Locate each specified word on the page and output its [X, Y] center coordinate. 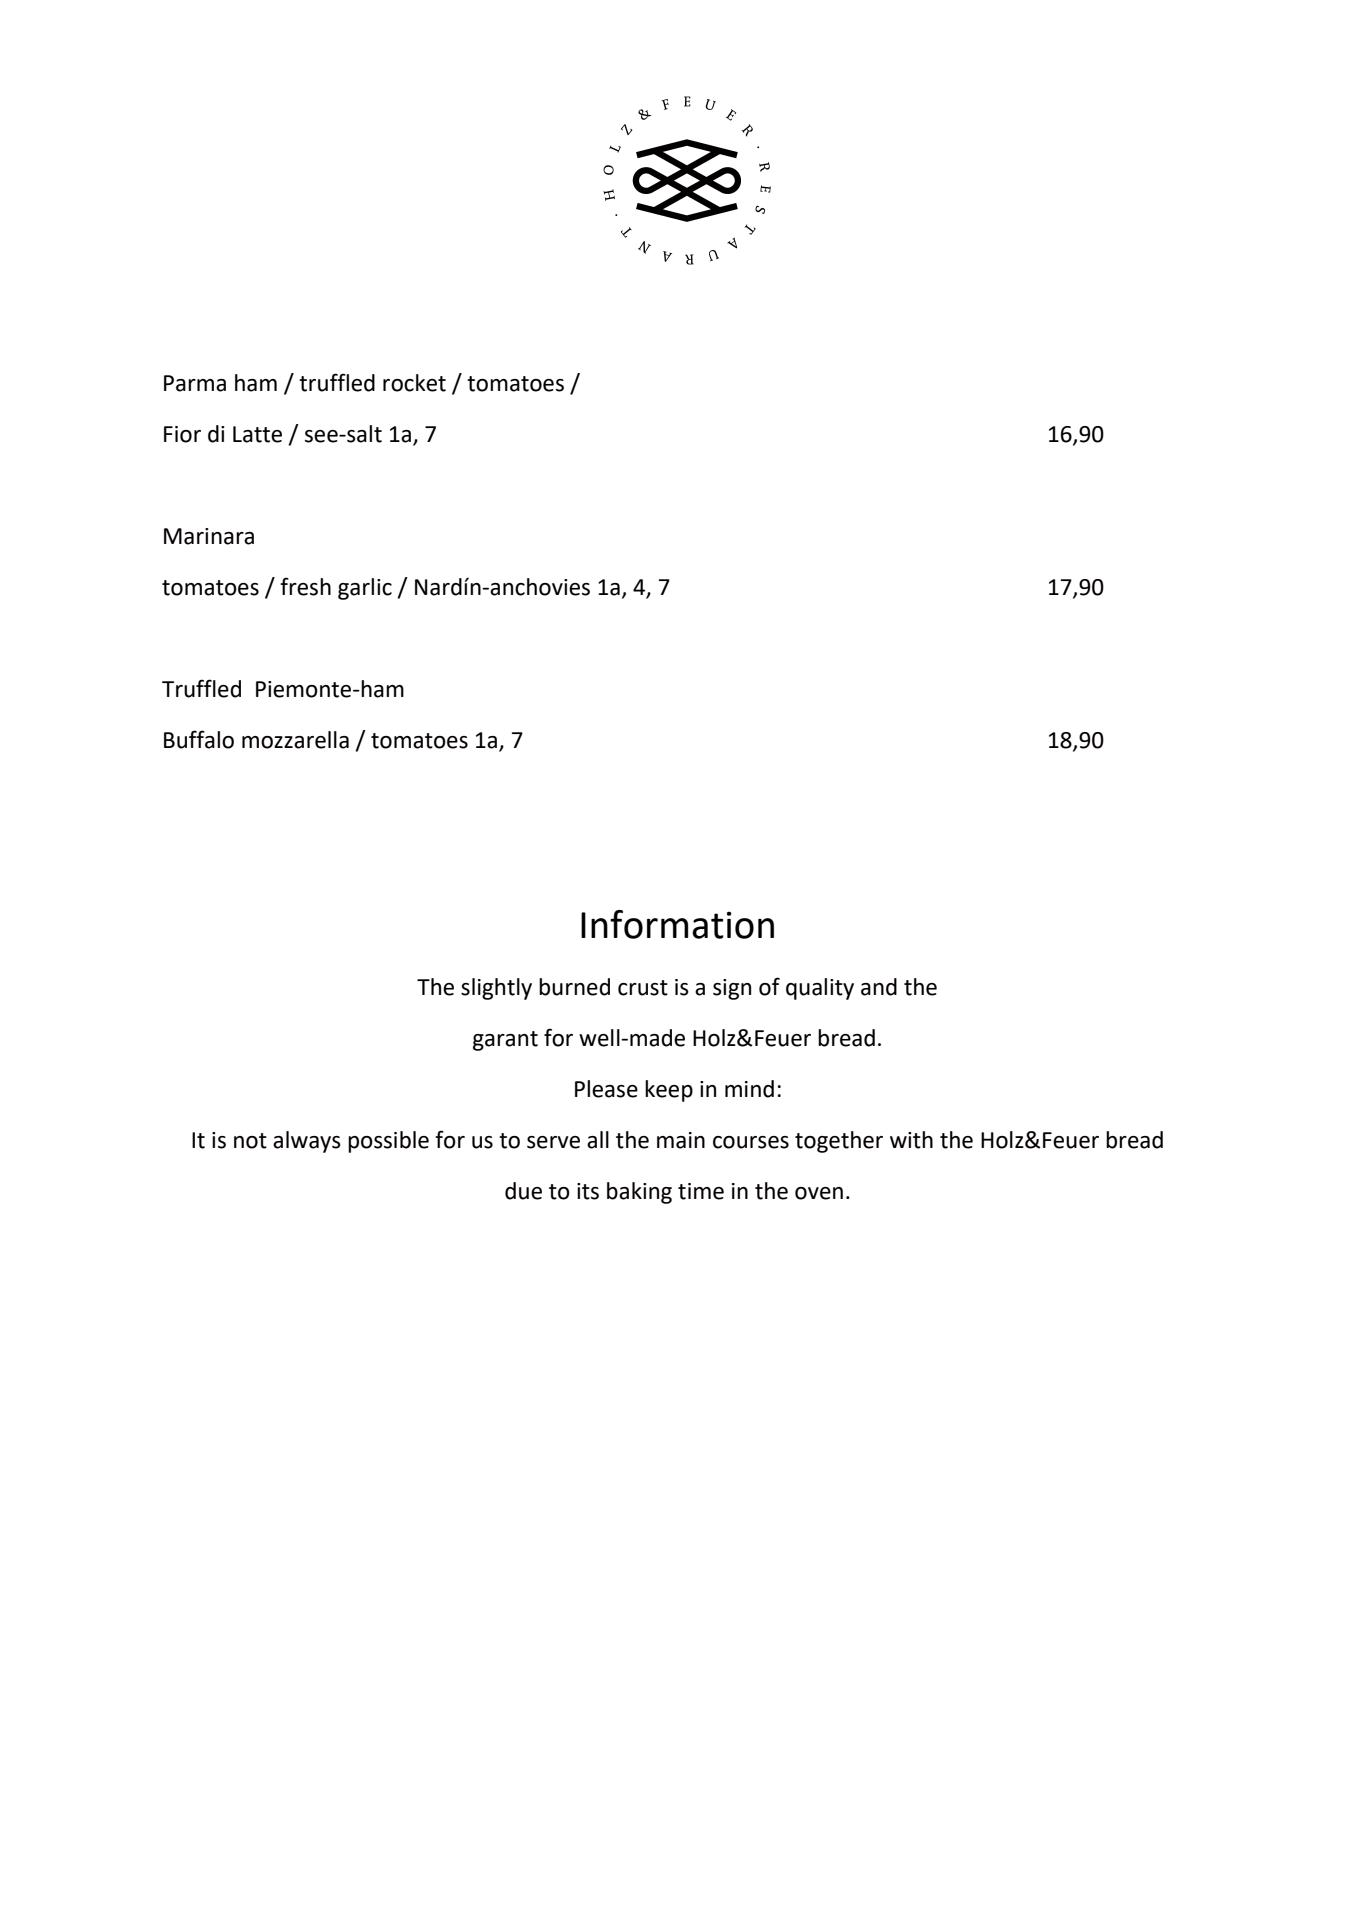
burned [574, 987]
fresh [305, 586]
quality [820, 989]
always [307, 1142]
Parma [195, 383]
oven [819, 1193]
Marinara [209, 536]
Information [677, 924]
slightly [496, 989]
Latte [257, 434]
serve [553, 1142]
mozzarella [295, 740]
